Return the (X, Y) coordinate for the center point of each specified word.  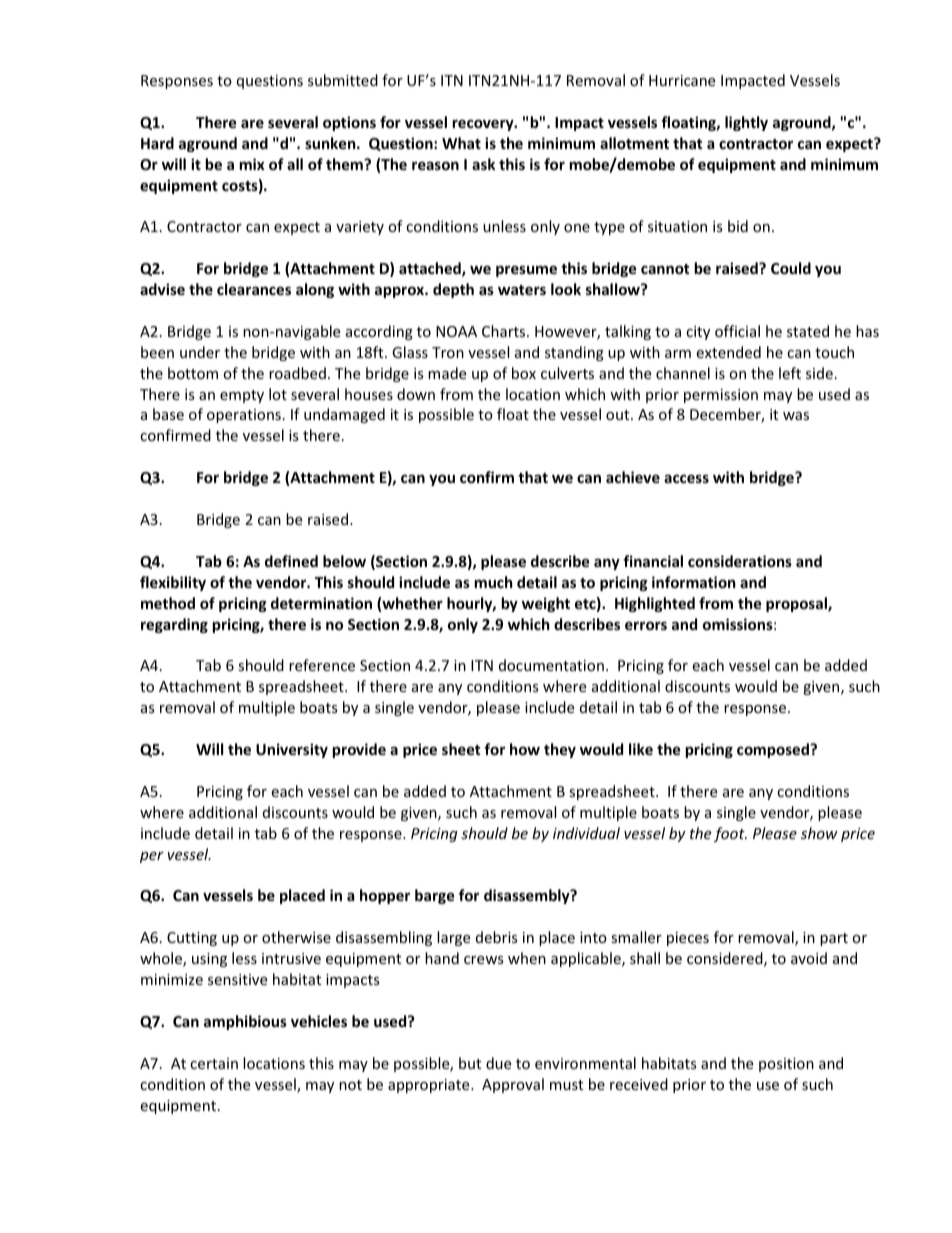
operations (244, 416)
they (560, 750)
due (498, 1063)
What (461, 143)
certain (214, 1063)
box (524, 373)
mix (252, 164)
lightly (746, 123)
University (292, 750)
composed (774, 750)
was (796, 416)
